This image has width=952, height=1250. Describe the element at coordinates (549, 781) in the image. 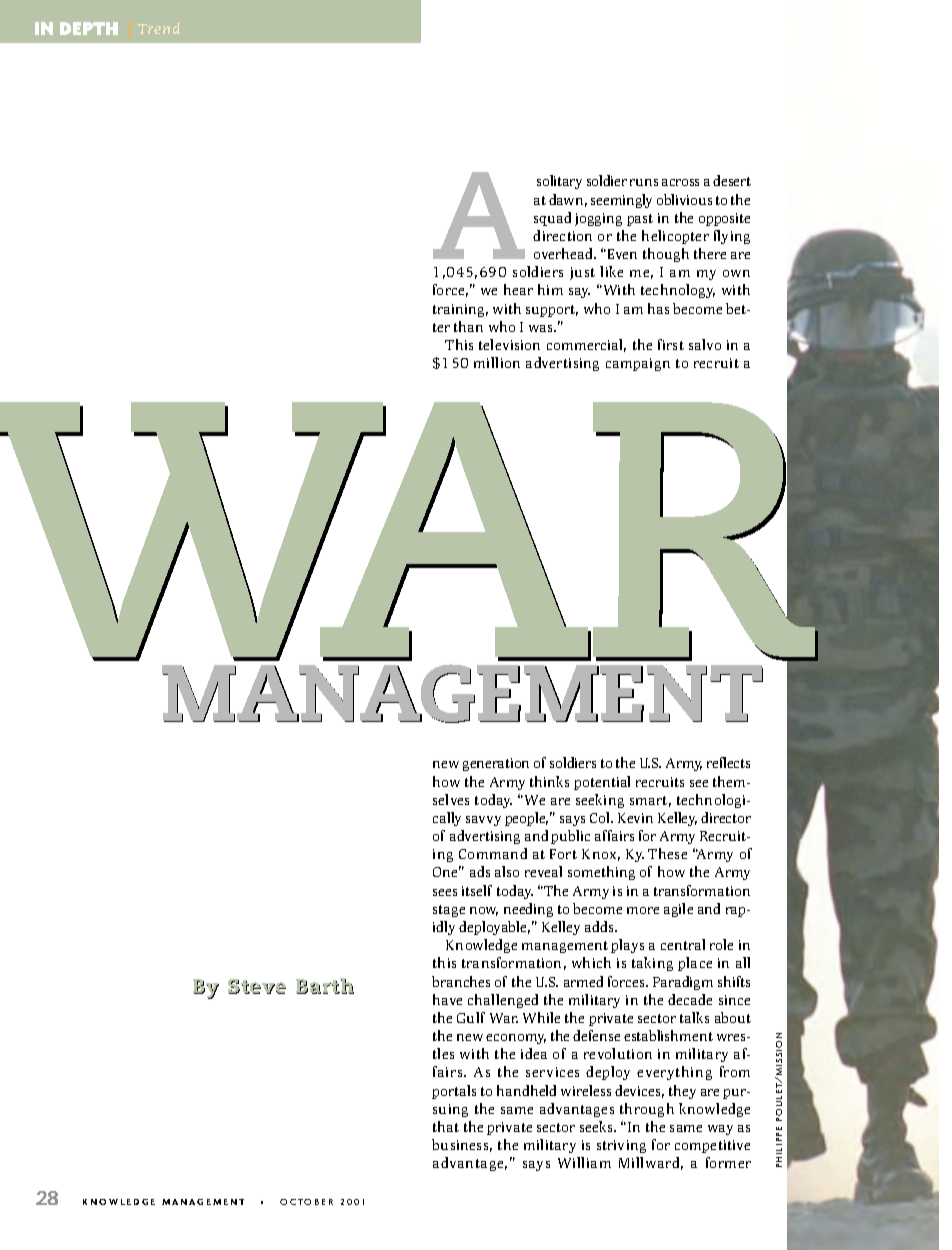

I see `thinks` at that location.
